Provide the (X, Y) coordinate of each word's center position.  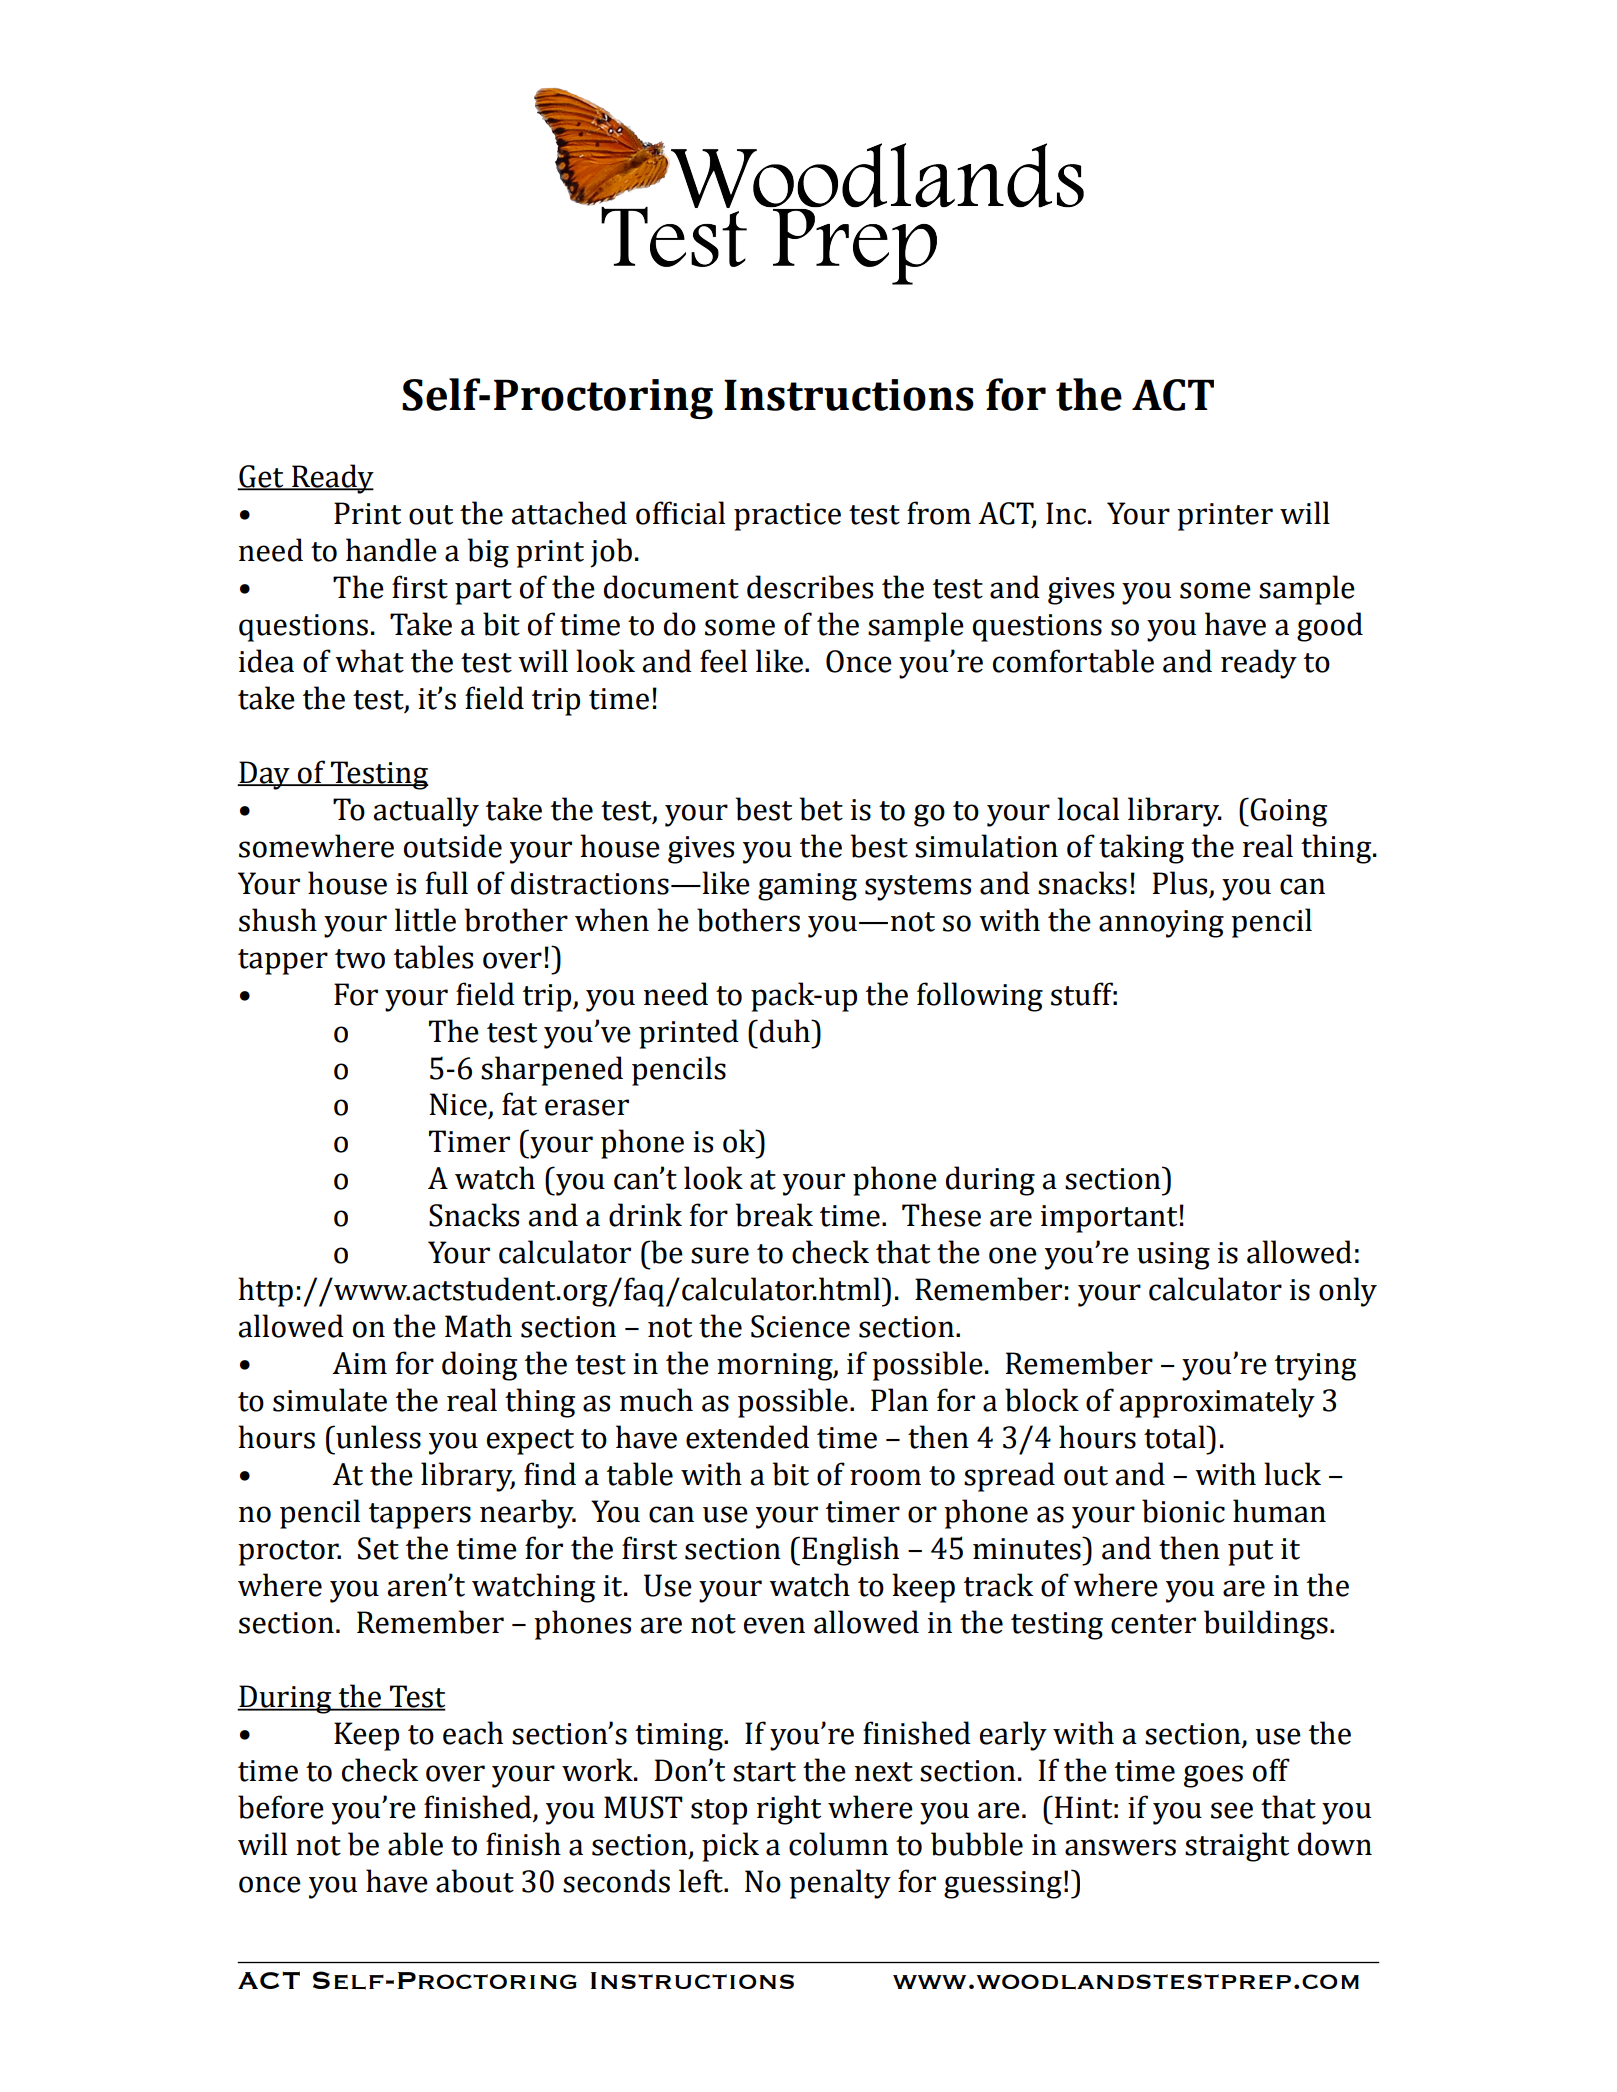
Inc (1066, 513)
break (774, 1215)
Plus (1179, 883)
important (1109, 1219)
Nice (459, 1105)
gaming (807, 887)
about (475, 1881)
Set (378, 1548)
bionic (1183, 1511)
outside (453, 846)
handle (391, 550)
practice (787, 517)
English (850, 1551)
